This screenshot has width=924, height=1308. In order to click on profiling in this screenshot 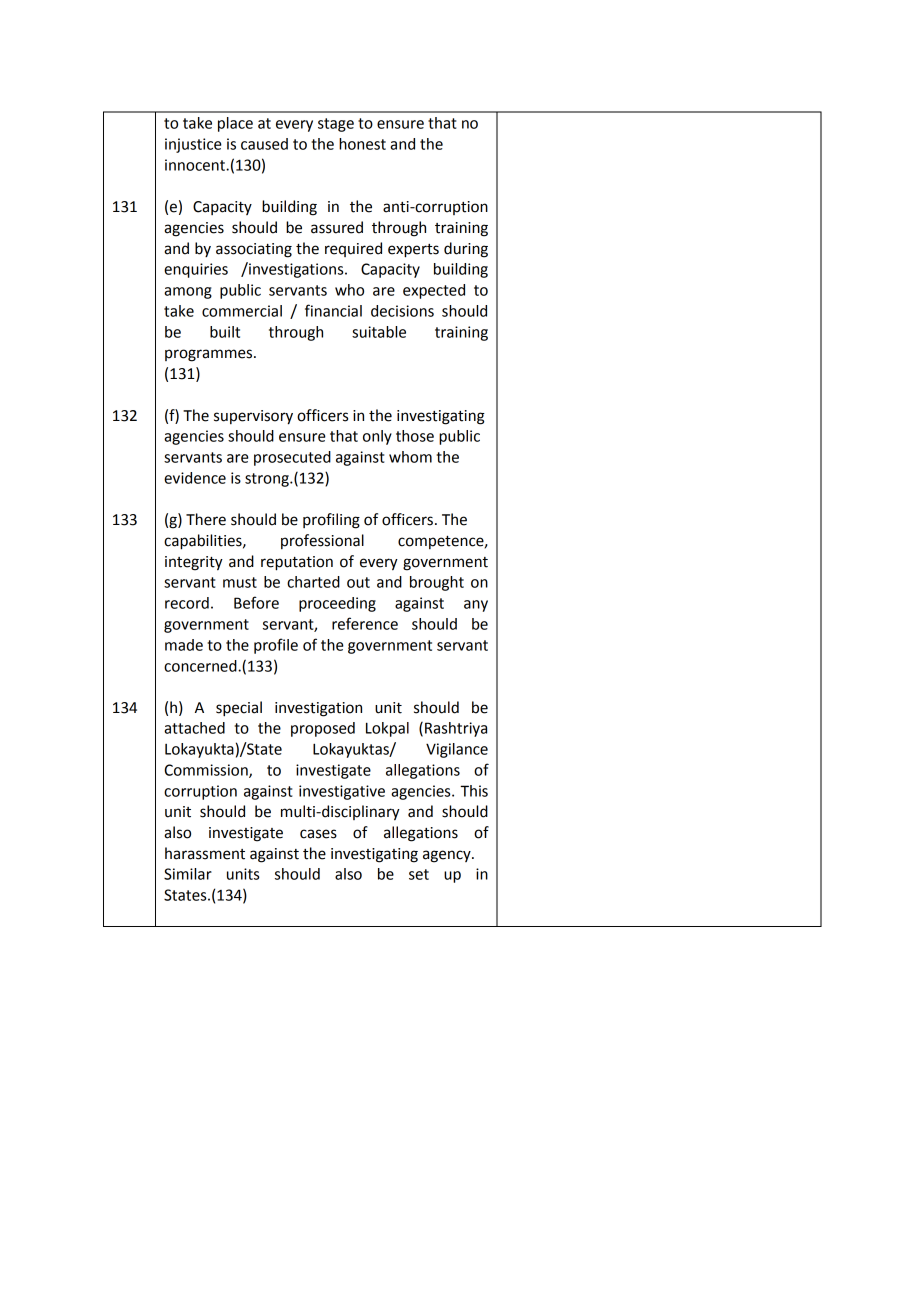, I will do `click(331, 521)`.
